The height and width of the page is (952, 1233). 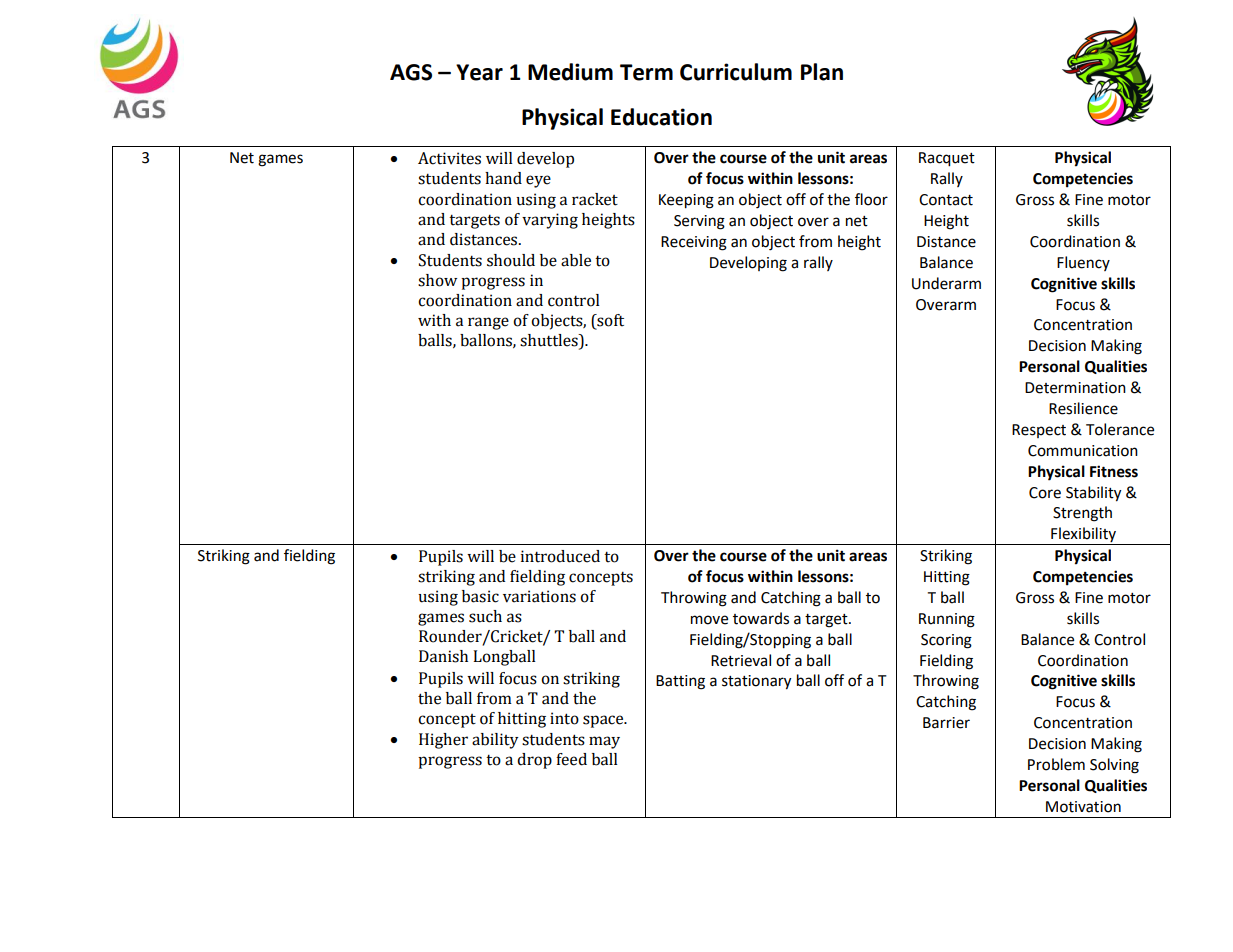 I want to click on Fluency, so click(x=1083, y=263).
